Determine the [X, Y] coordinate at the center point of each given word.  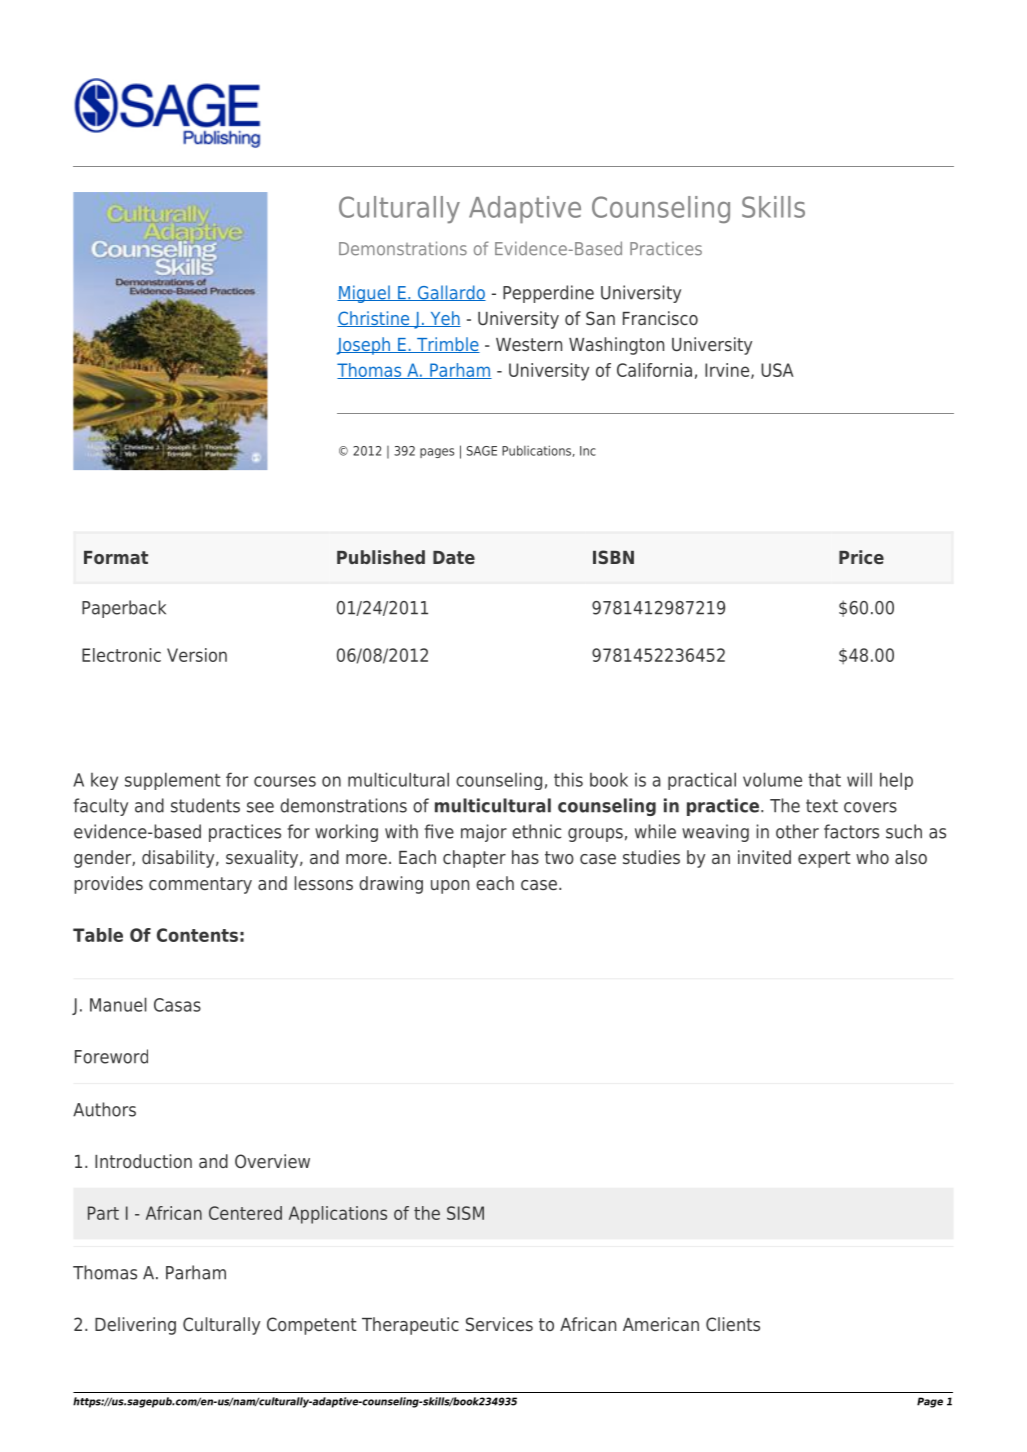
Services [499, 1324]
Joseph [364, 346]
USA [777, 370]
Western [529, 344]
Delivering [135, 1326]
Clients [733, 1324]
